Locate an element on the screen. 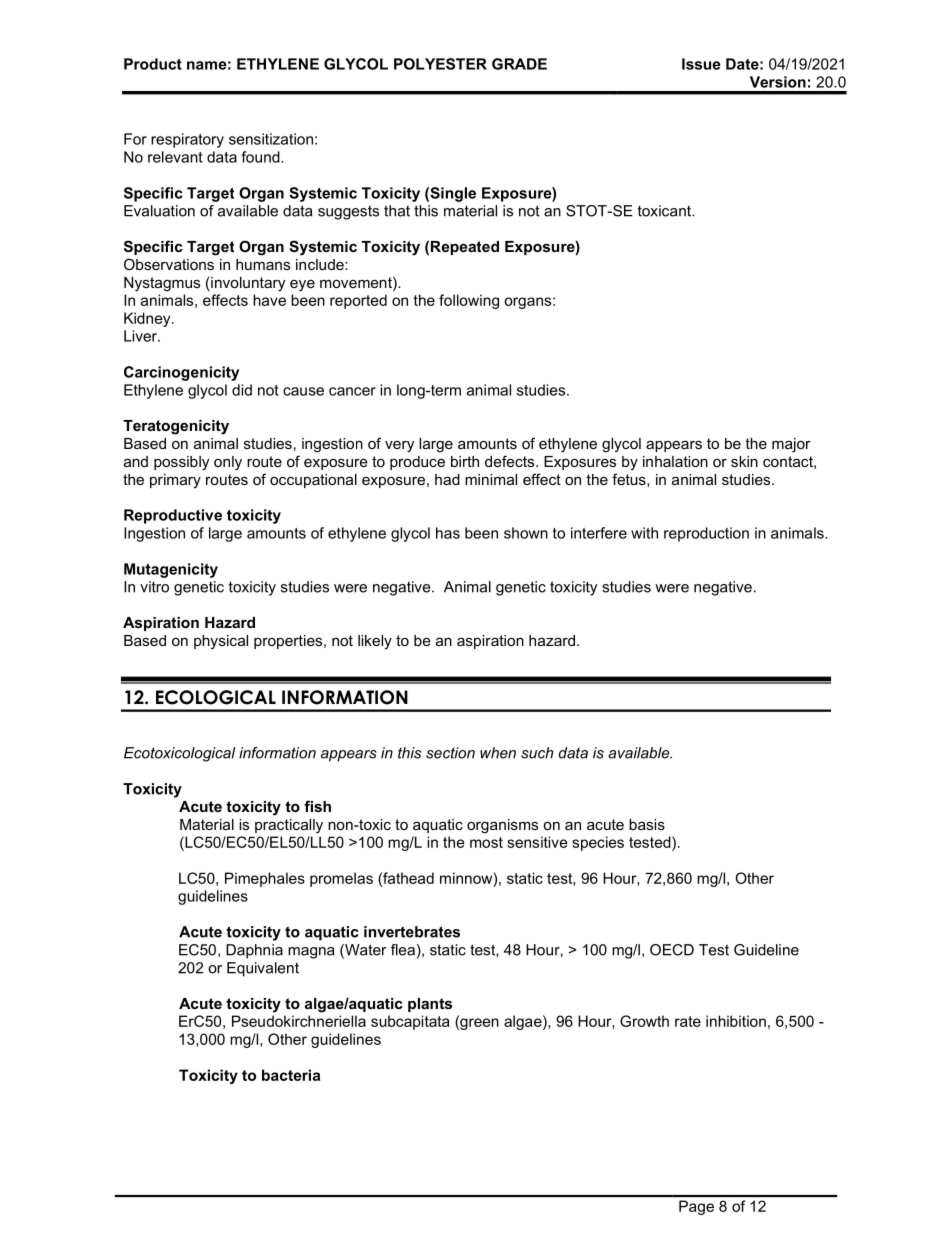 The image size is (952, 1233). OECD is located at coordinates (672, 950).
